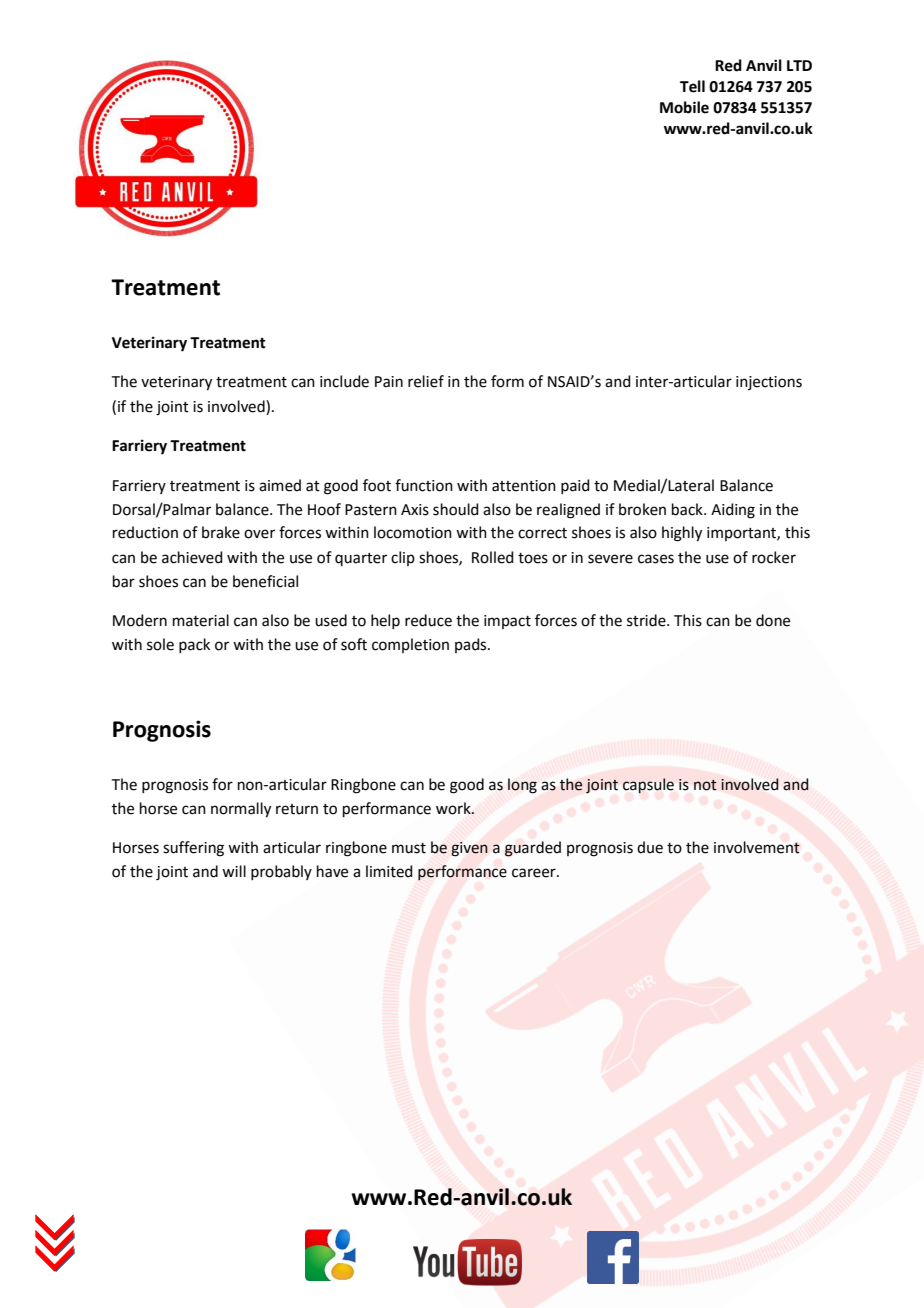 The width and height of the screenshot is (924, 1308). Describe the element at coordinates (469, 849) in the screenshot. I see `given` at that location.
